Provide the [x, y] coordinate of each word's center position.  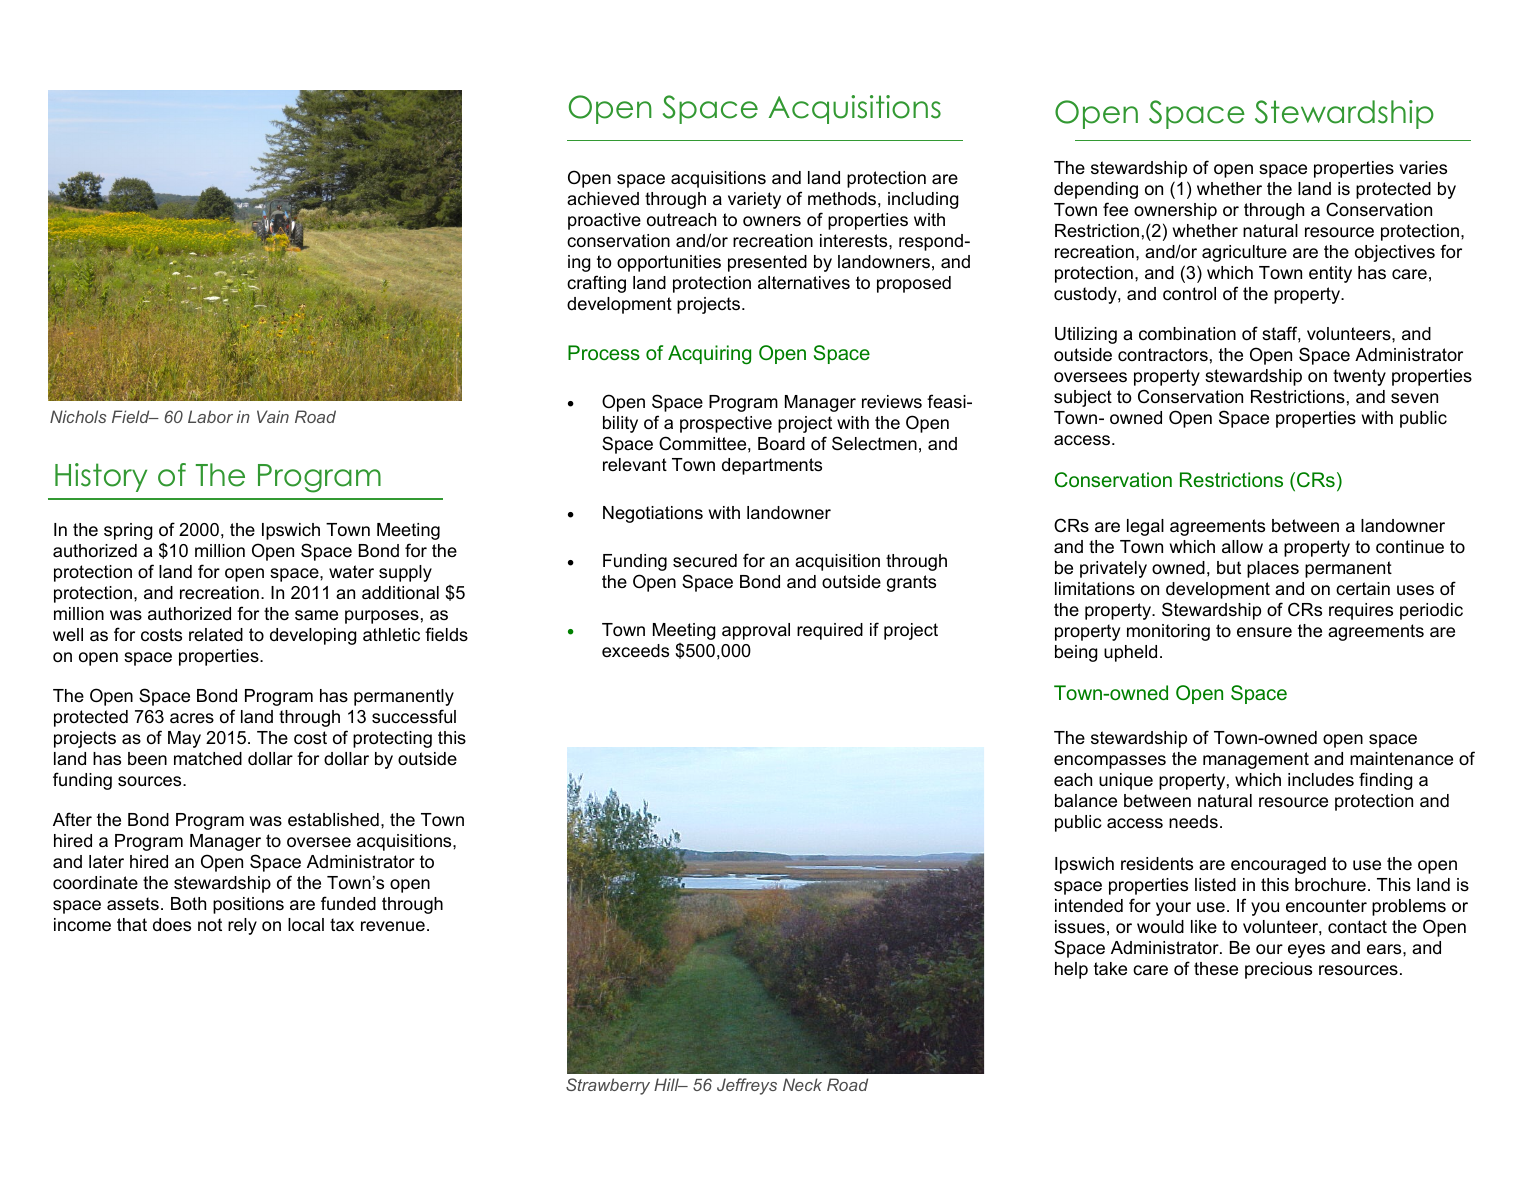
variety [754, 200]
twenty [1359, 377]
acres [192, 718]
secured [705, 561]
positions [248, 905]
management [1256, 760]
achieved [603, 198]
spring [128, 531]
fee [1115, 209]
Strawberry [608, 1086]
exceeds [635, 651]
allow [1242, 547]
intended [1089, 906]
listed [1215, 884]
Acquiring [709, 355]
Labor [210, 416]
